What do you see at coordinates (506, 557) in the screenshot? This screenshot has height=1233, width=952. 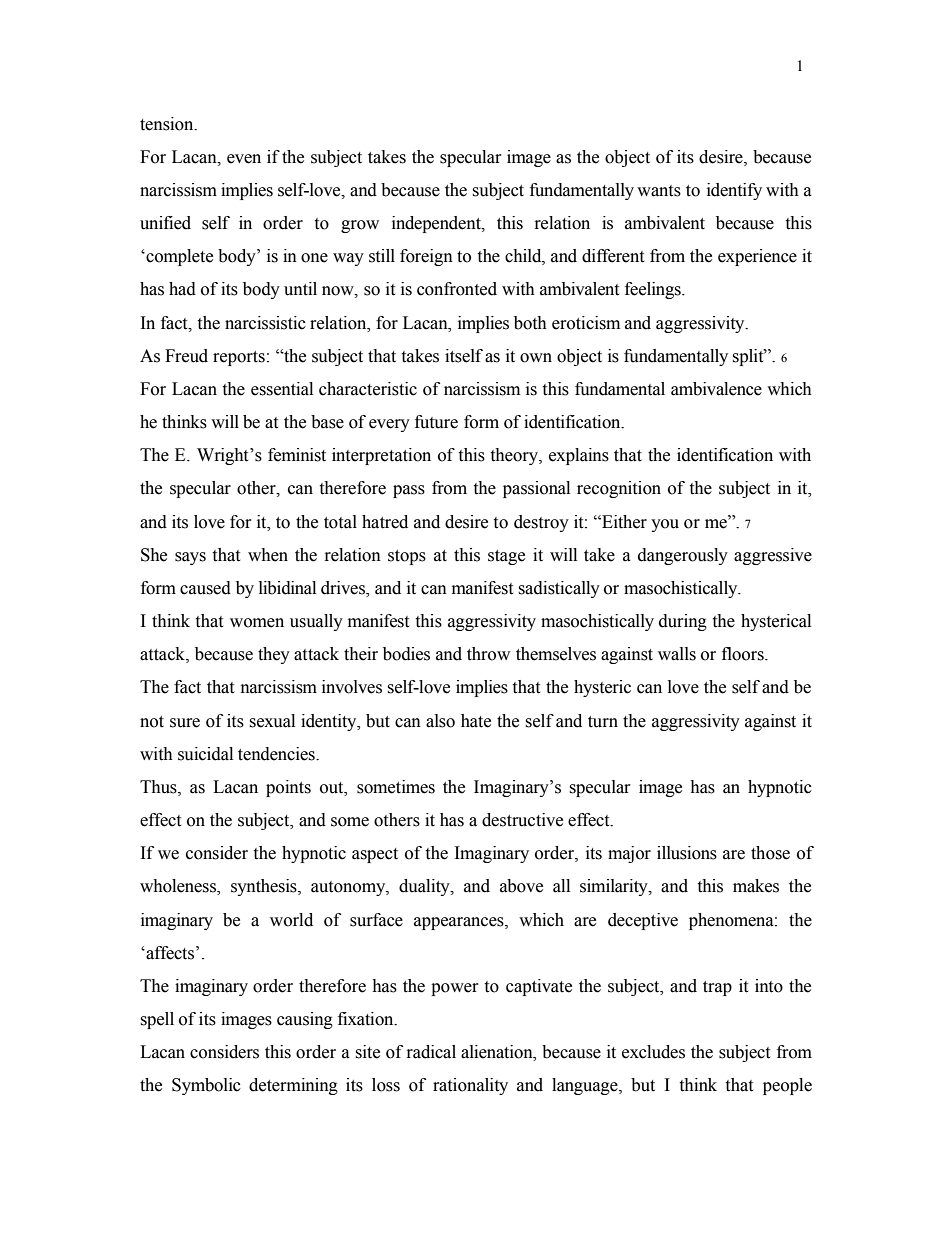 I see `stage` at bounding box center [506, 557].
